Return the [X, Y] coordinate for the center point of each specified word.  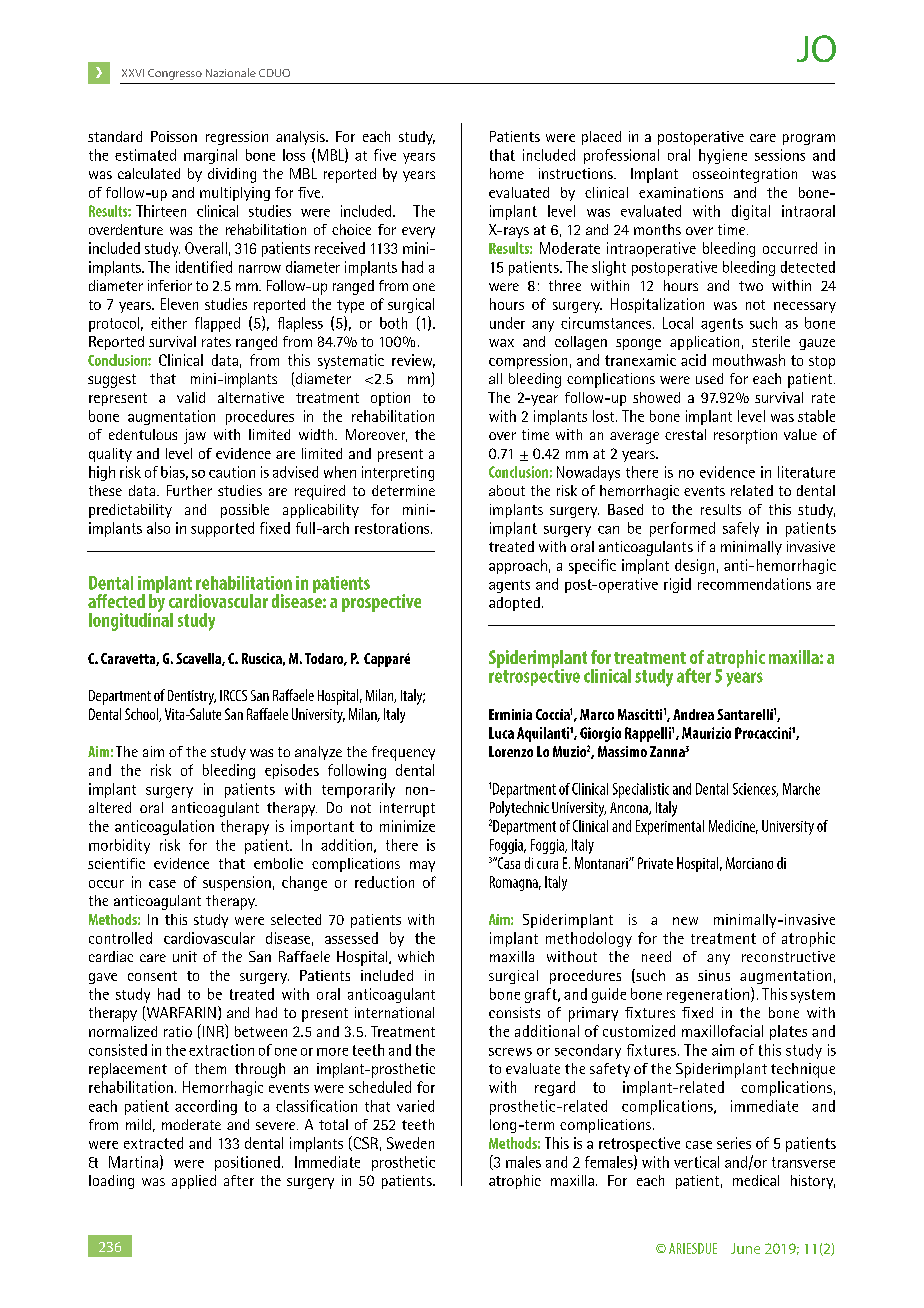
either [169, 323]
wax [501, 343]
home [507, 173]
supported [222, 529]
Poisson [174, 136]
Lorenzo [511, 751]
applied [194, 1182]
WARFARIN [180, 1014]
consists [514, 1012]
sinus [714, 975]
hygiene [723, 156]
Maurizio [706, 733]
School [142, 715]
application [704, 343]
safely [741, 529]
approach [518, 566]
